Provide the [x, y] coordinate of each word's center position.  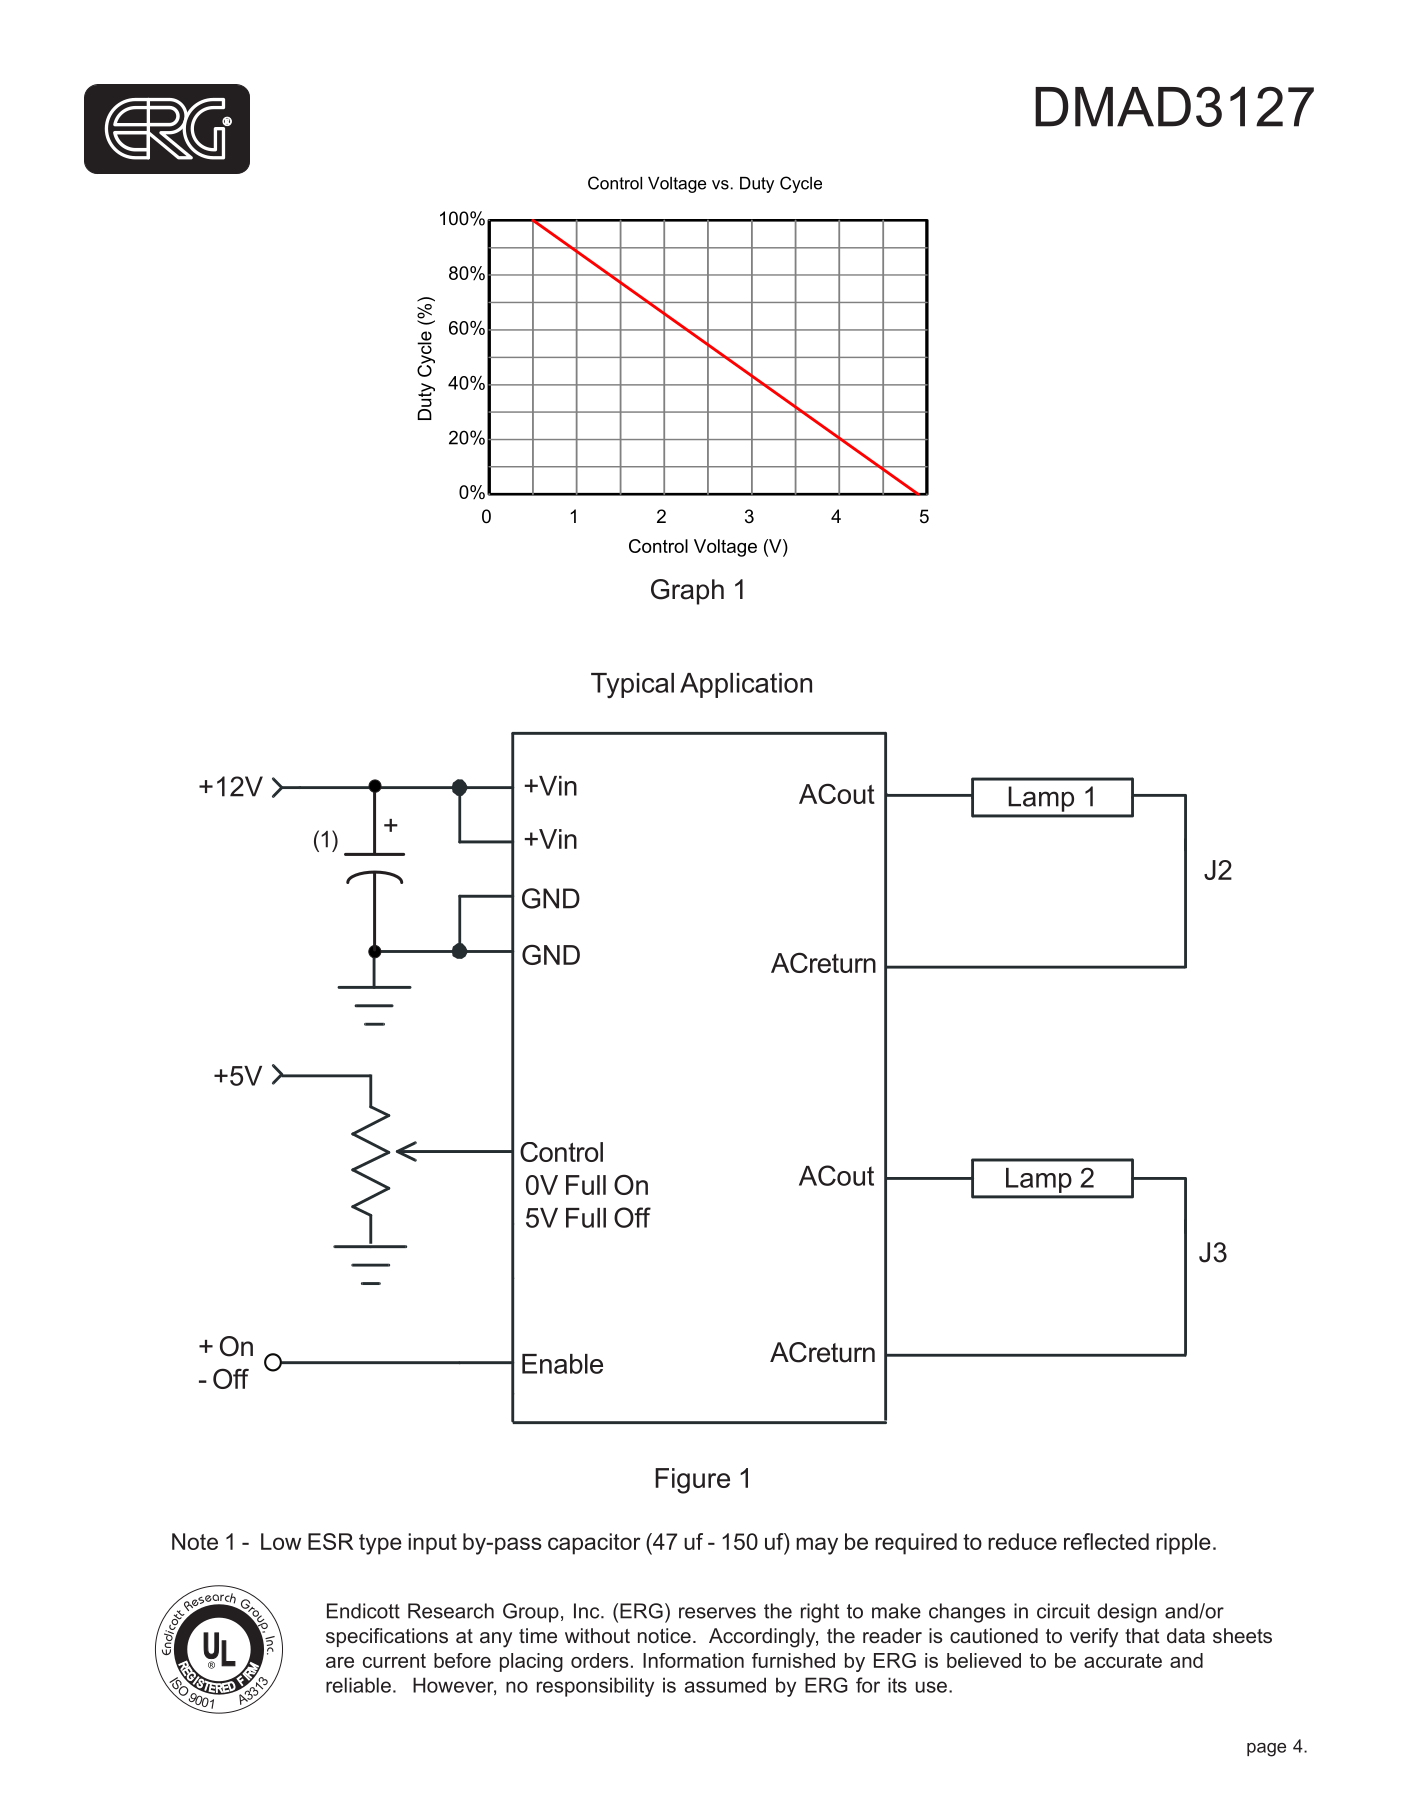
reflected [1106, 1541]
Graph [687, 592]
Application [746, 685]
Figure [692, 1481]
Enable [562, 1364]
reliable [358, 1685]
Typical [632, 686]
